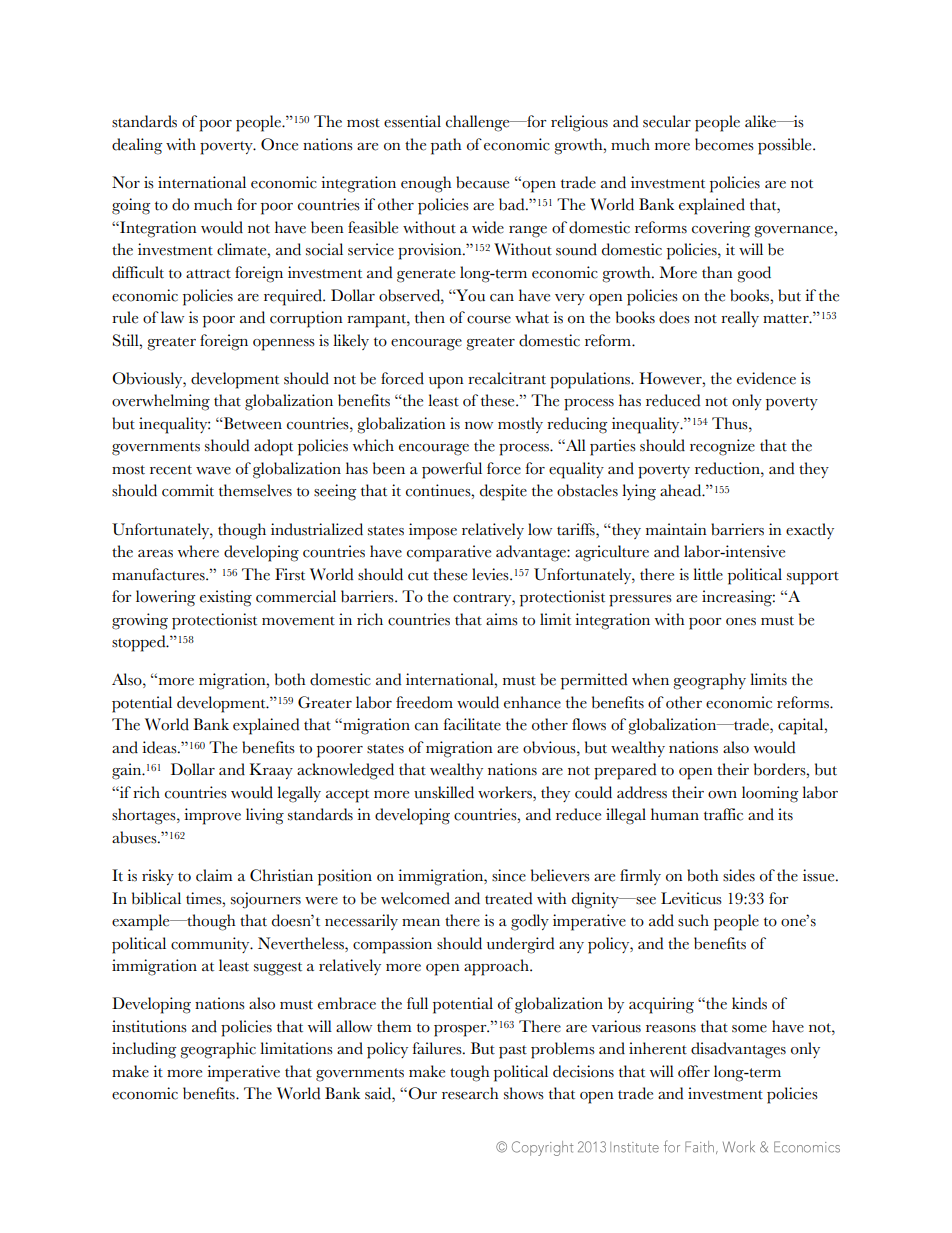 This image has height=1233, width=952. What do you see at coordinates (509, 875) in the image?
I see `since` at bounding box center [509, 875].
